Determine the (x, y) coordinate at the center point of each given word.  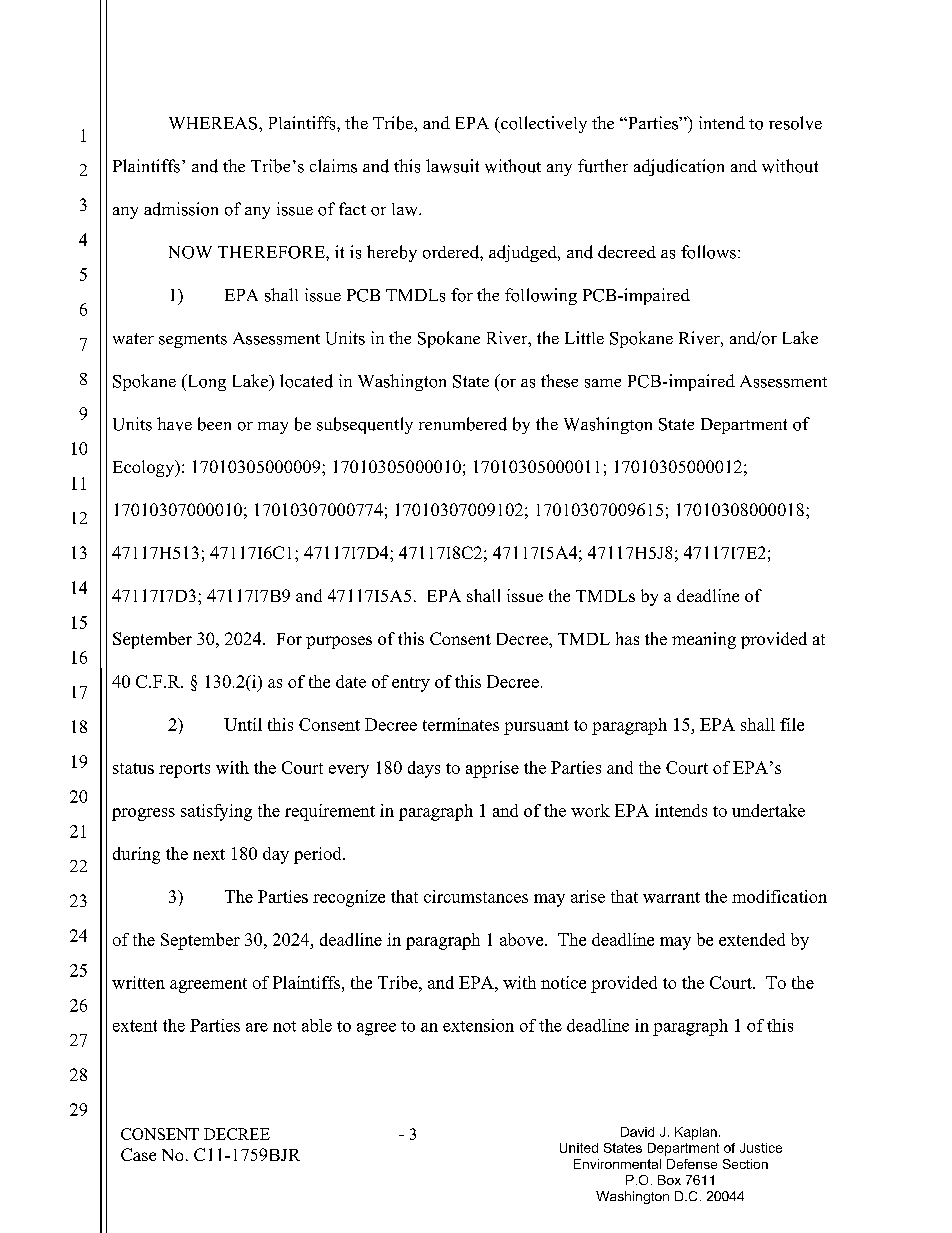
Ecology (145, 468)
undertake (768, 810)
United (579, 1148)
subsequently (365, 425)
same (603, 383)
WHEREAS (214, 123)
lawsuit (452, 166)
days (424, 769)
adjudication (679, 167)
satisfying (216, 812)
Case (138, 1154)
